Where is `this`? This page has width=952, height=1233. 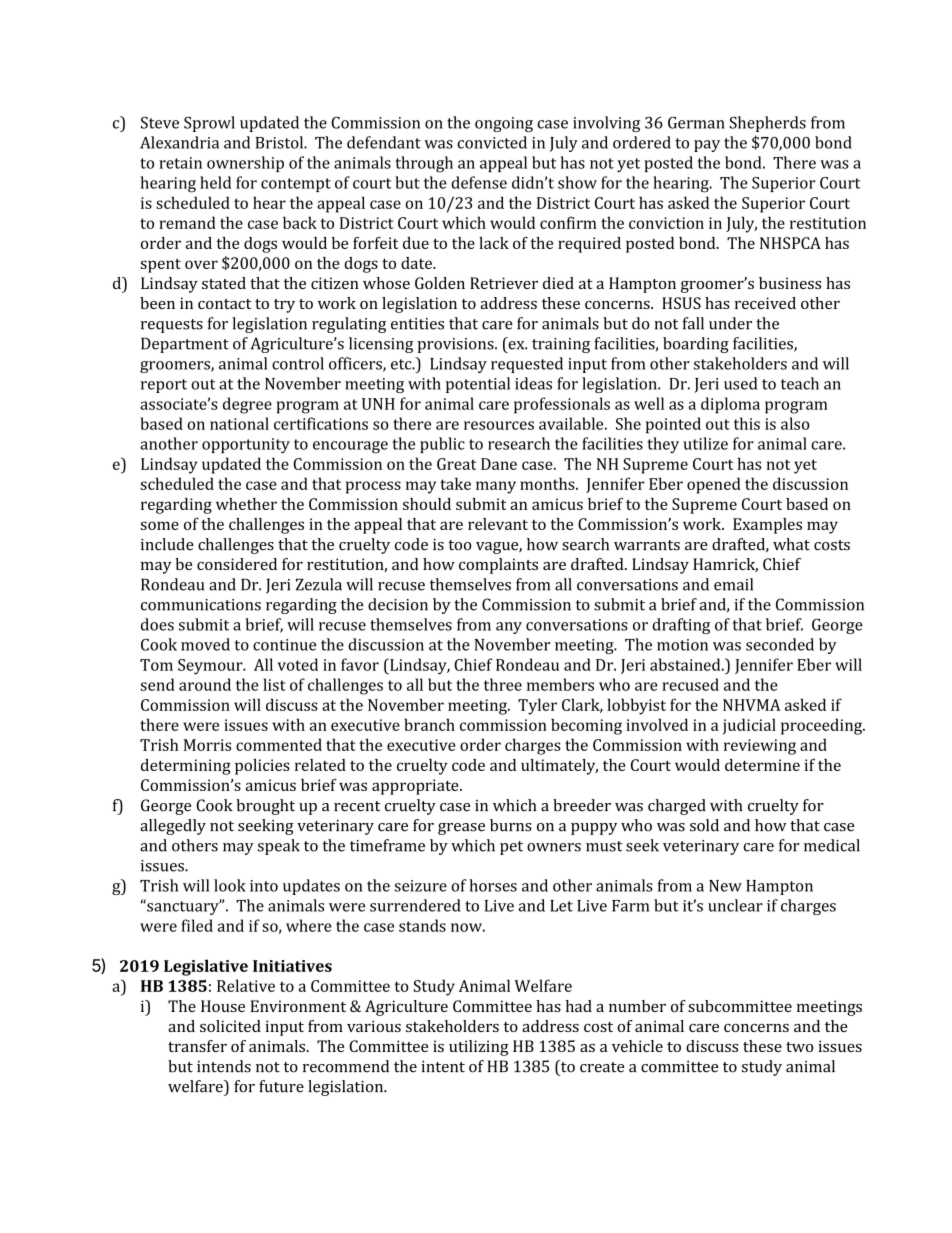 this is located at coordinates (747, 423).
